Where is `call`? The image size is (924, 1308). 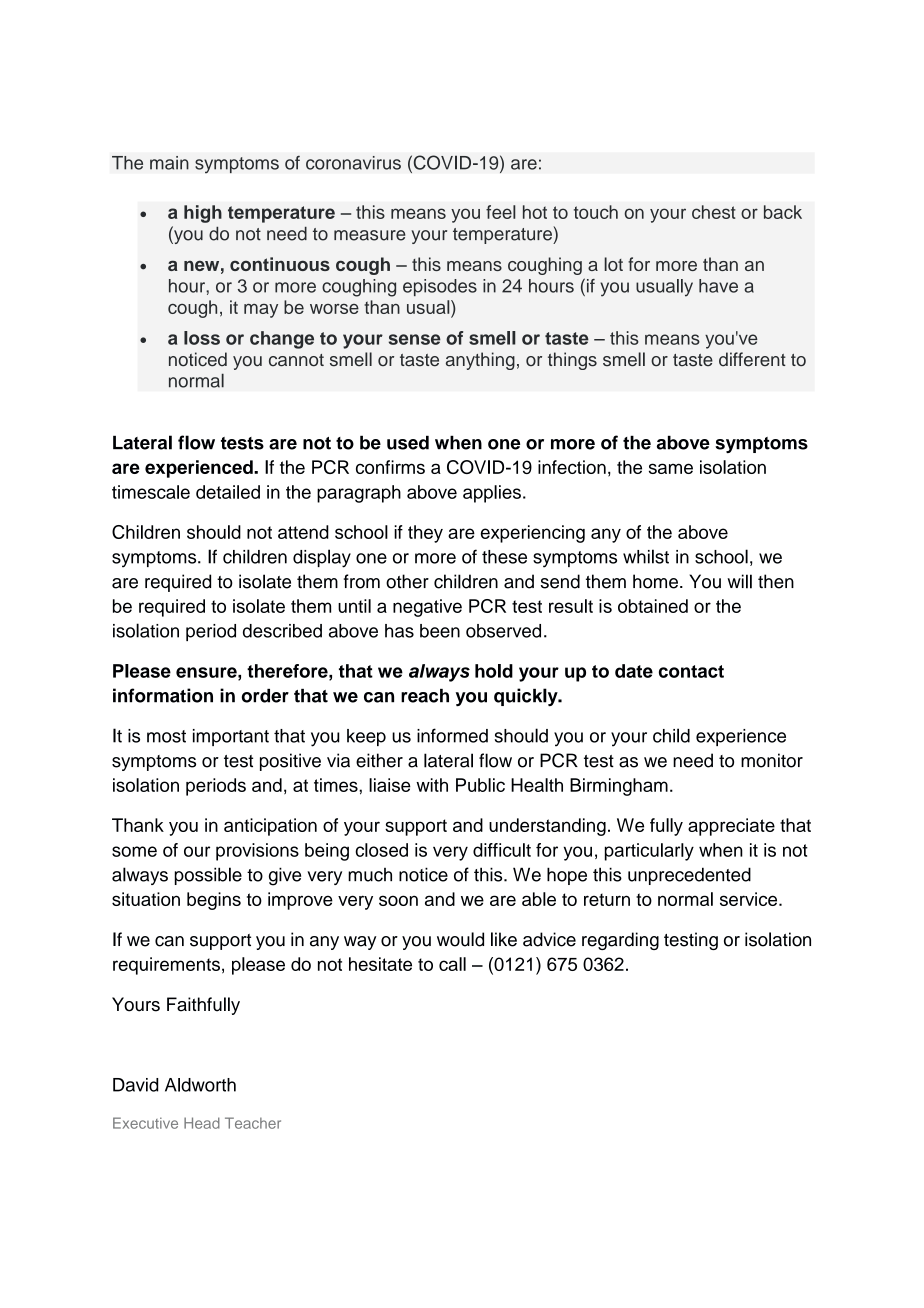
call is located at coordinates (452, 964).
